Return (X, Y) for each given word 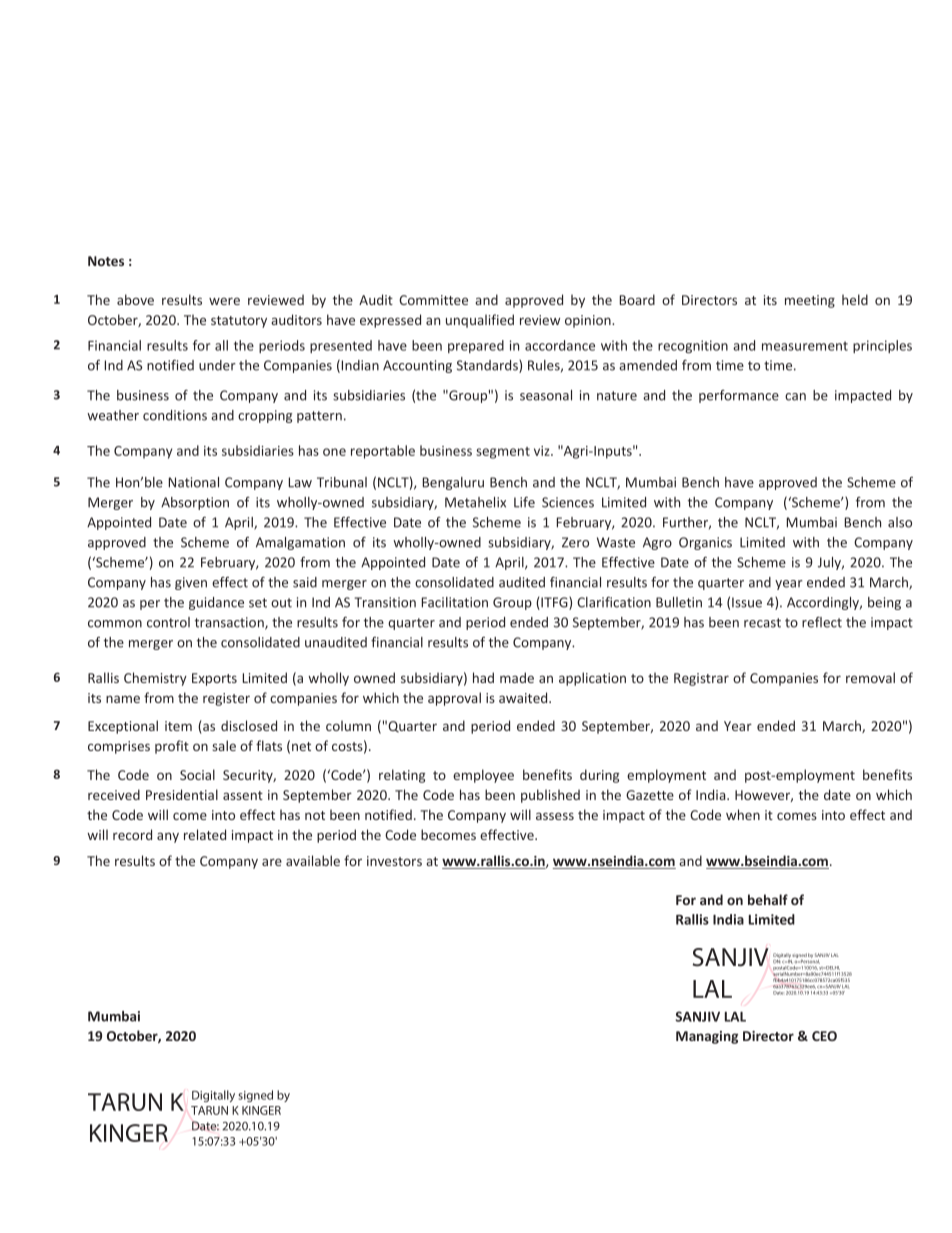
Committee (433, 300)
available (313, 860)
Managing (707, 1037)
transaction (230, 623)
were (224, 301)
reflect (822, 622)
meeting (810, 301)
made (517, 677)
